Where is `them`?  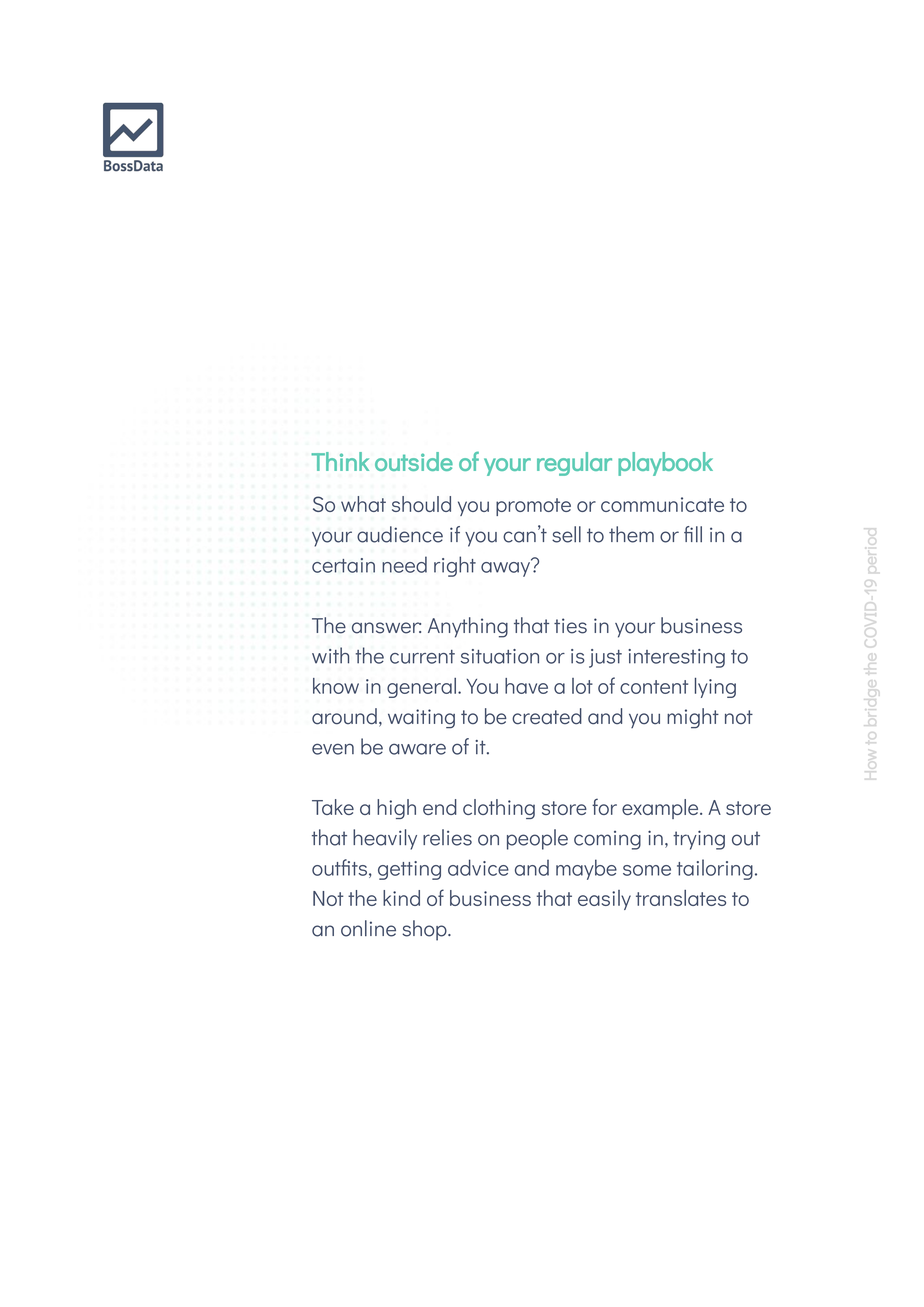 them is located at coordinates (631, 534).
